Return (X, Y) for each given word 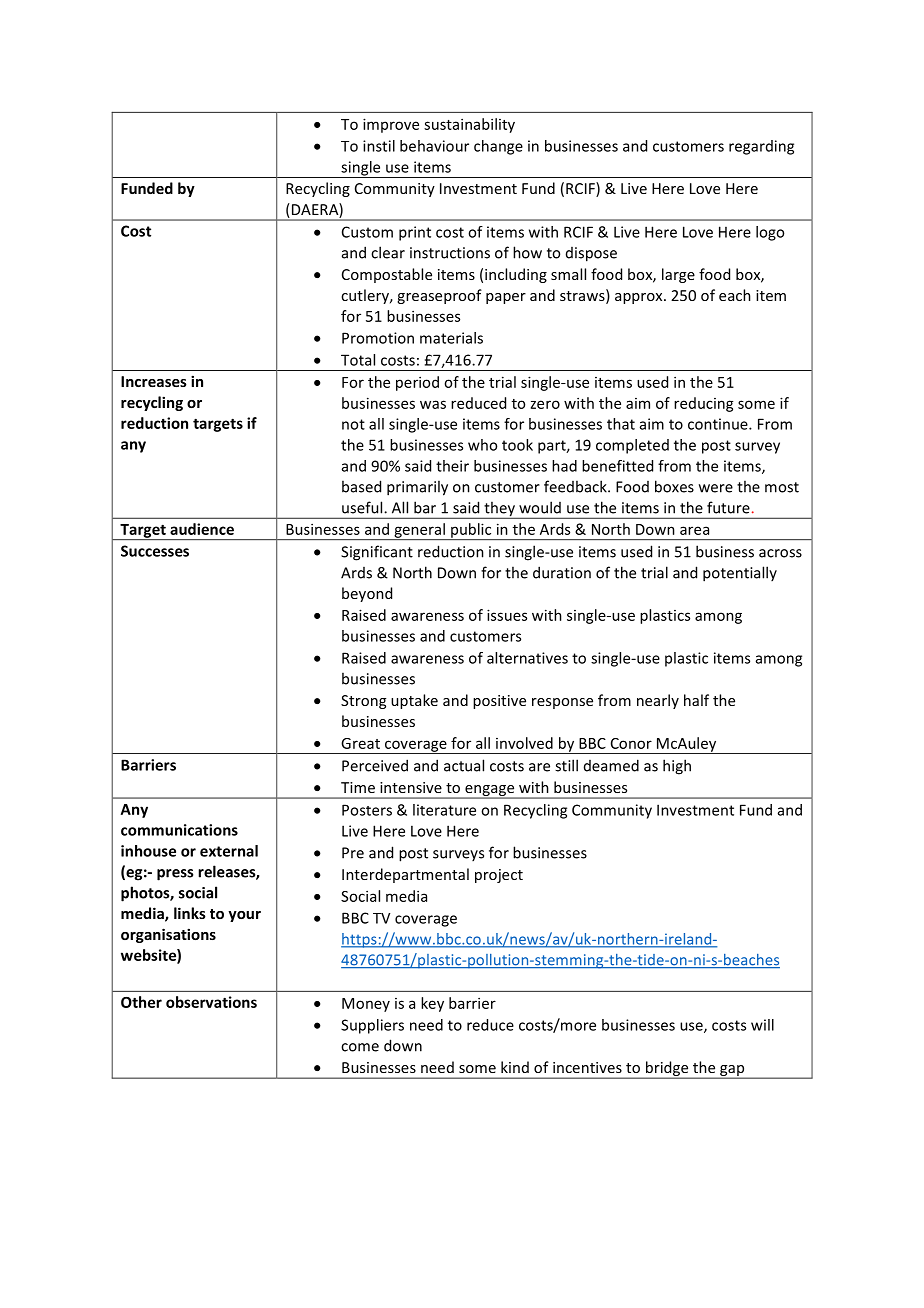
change (498, 147)
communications (179, 830)
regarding (761, 147)
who (482, 445)
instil (379, 146)
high (677, 767)
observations (211, 1002)
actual (464, 765)
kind (515, 1067)
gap (732, 1072)
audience (202, 529)
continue (719, 424)
